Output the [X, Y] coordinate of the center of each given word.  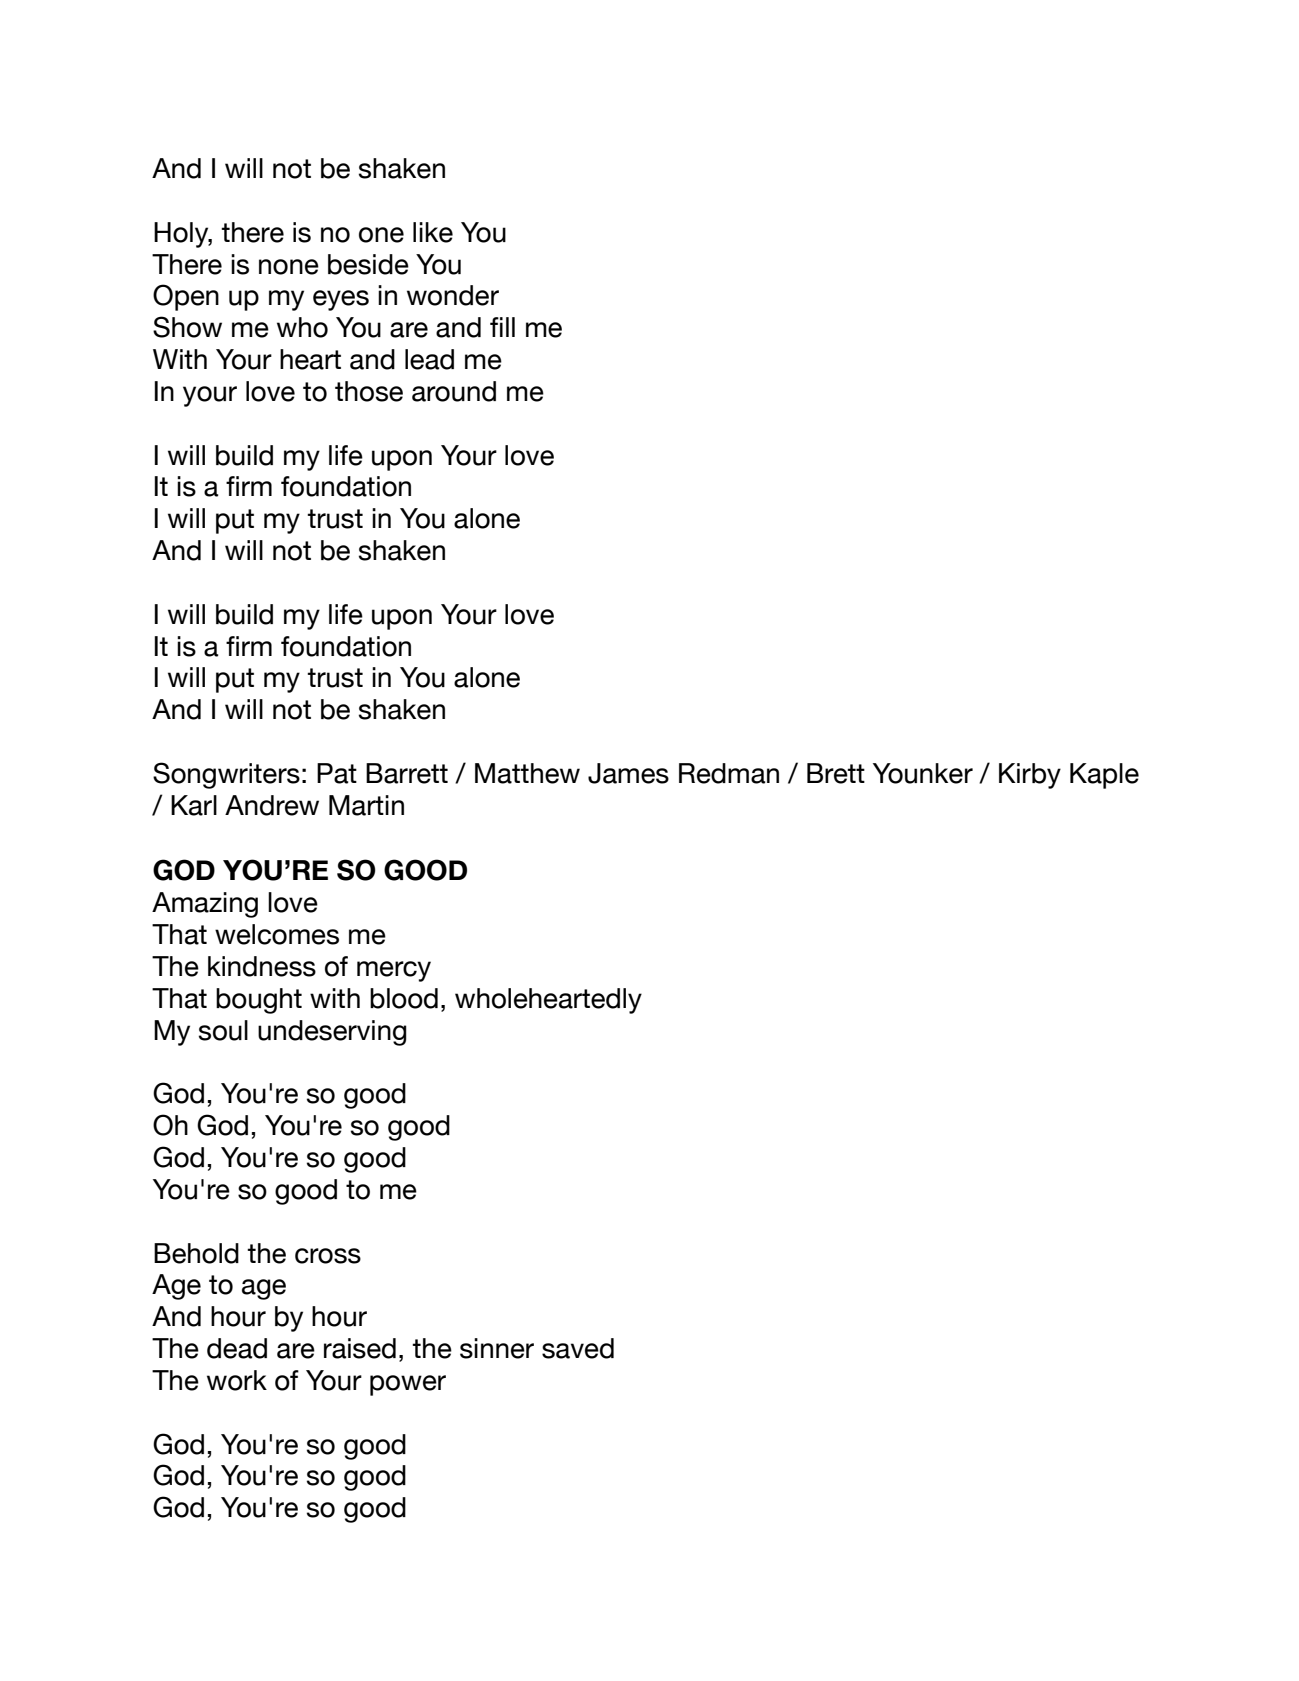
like [433, 232]
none [289, 267]
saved [578, 1348]
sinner [497, 1348]
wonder [453, 295]
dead [237, 1348]
